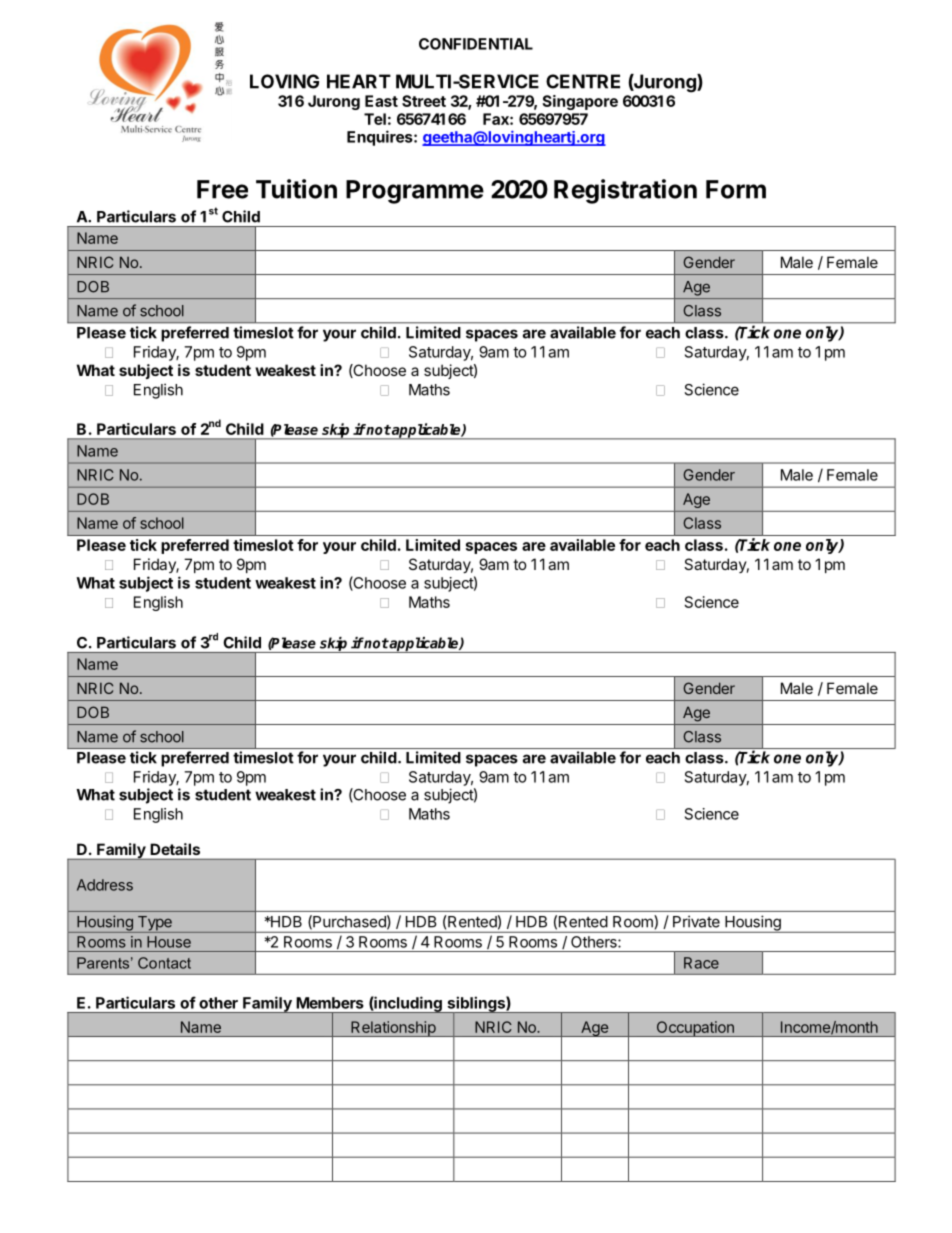 The width and height of the screenshot is (952, 1233). Describe the element at coordinates (164, 963) in the screenshot. I see `Contact` at that location.
